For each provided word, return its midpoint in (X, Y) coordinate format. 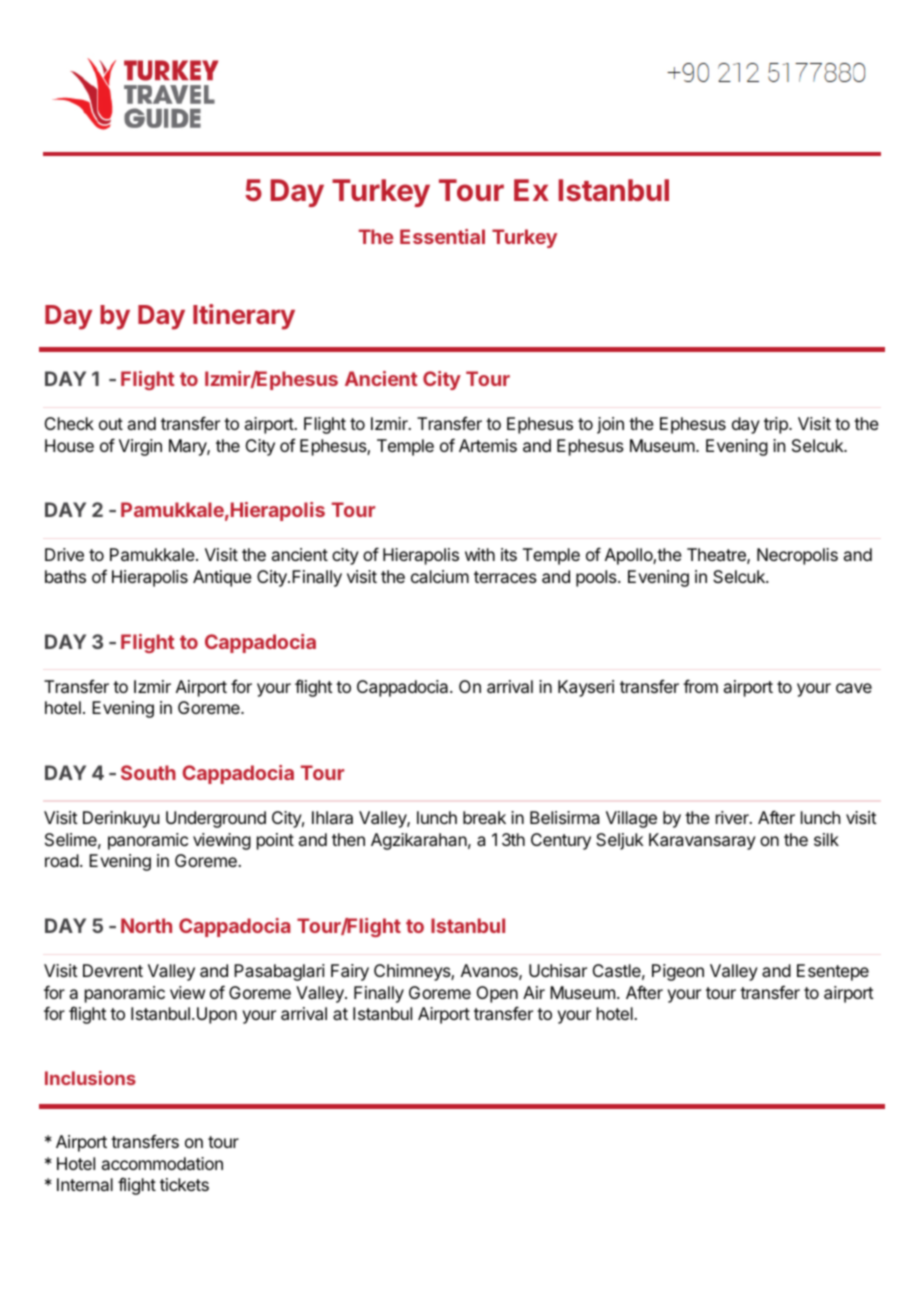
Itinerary (244, 317)
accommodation (162, 1163)
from (700, 686)
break (484, 817)
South (148, 772)
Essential (442, 236)
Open (497, 994)
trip (777, 425)
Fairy (350, 972)
